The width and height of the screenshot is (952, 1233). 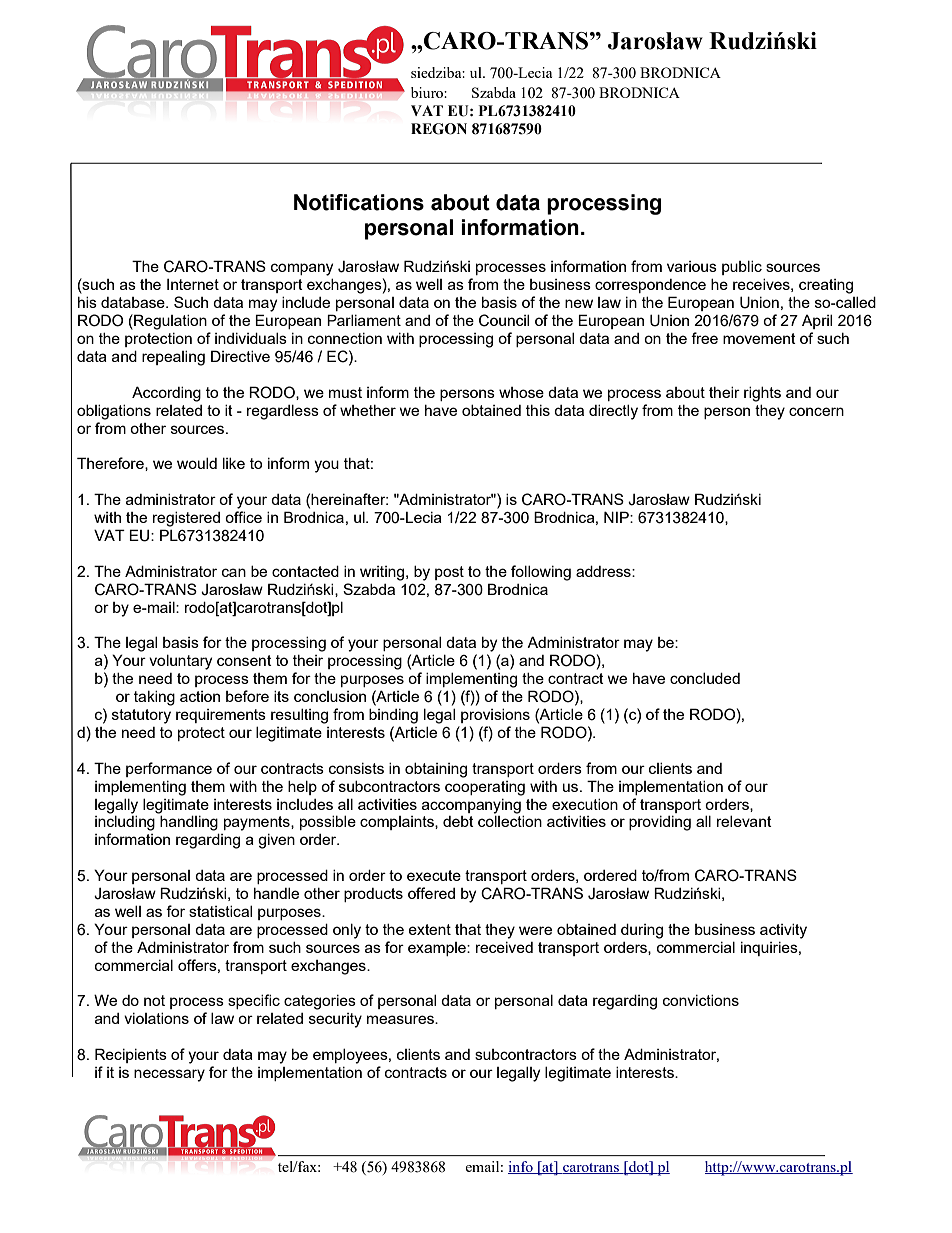 I want to click on post, so click(x=449, y=573).
